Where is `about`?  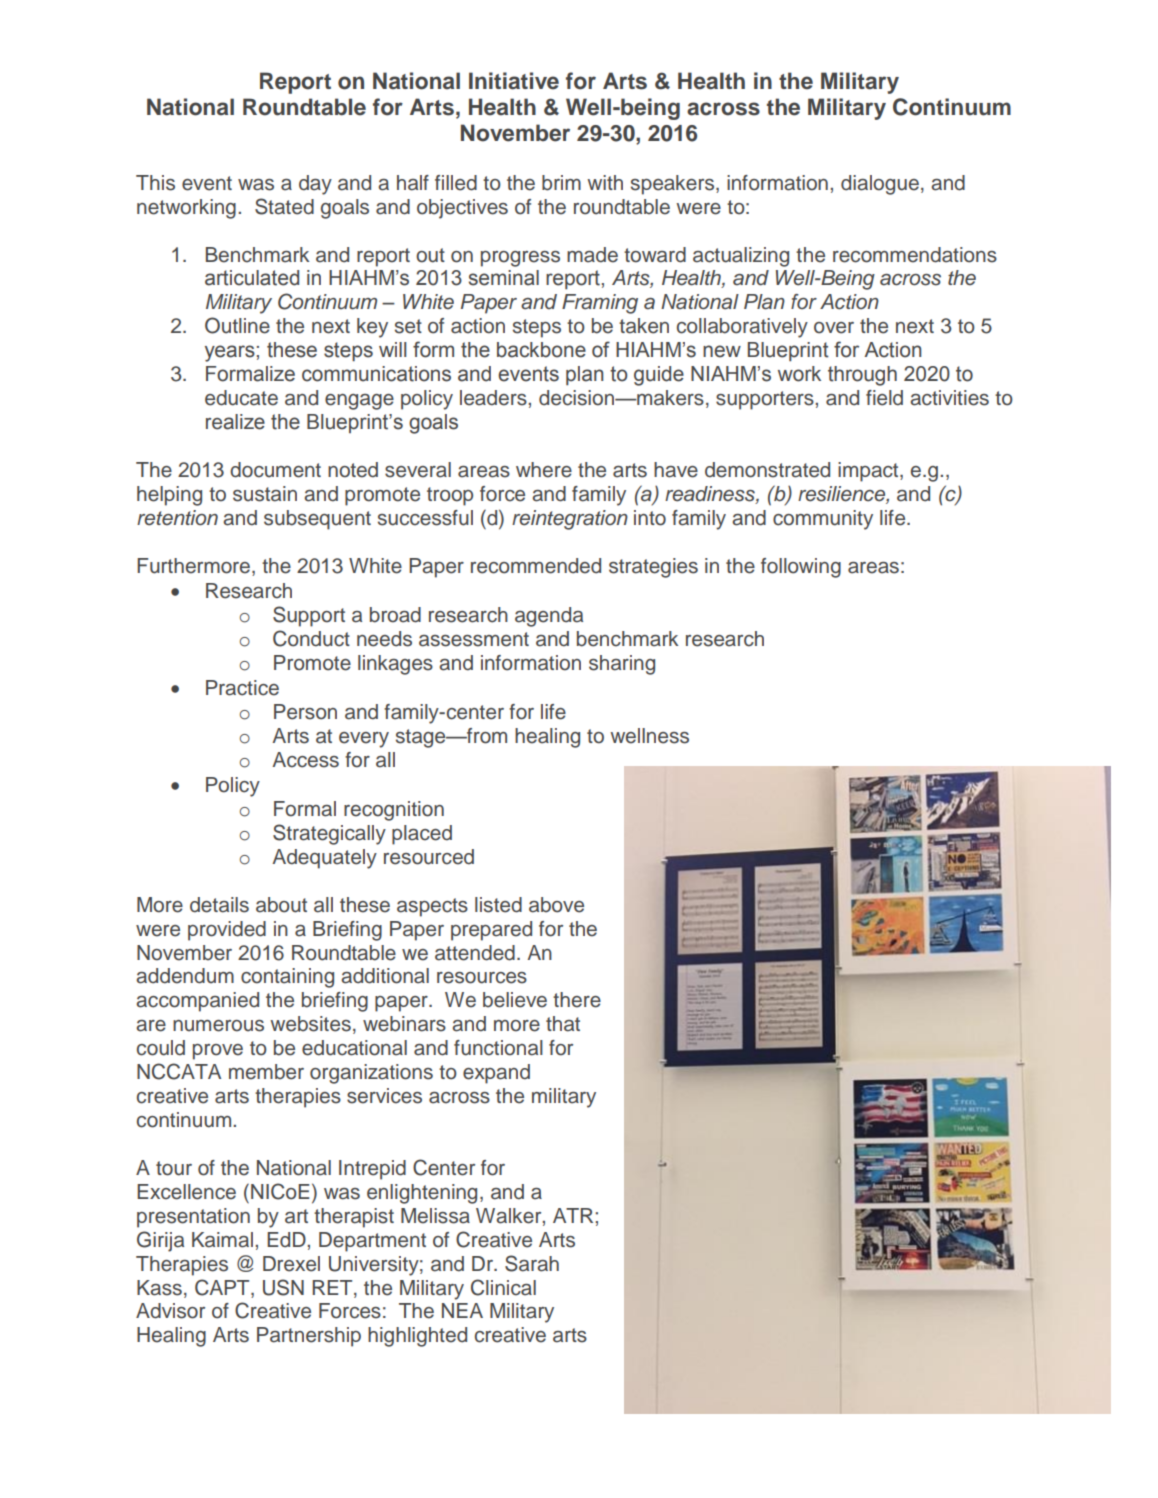
about is located at coordinates (281, 905).
